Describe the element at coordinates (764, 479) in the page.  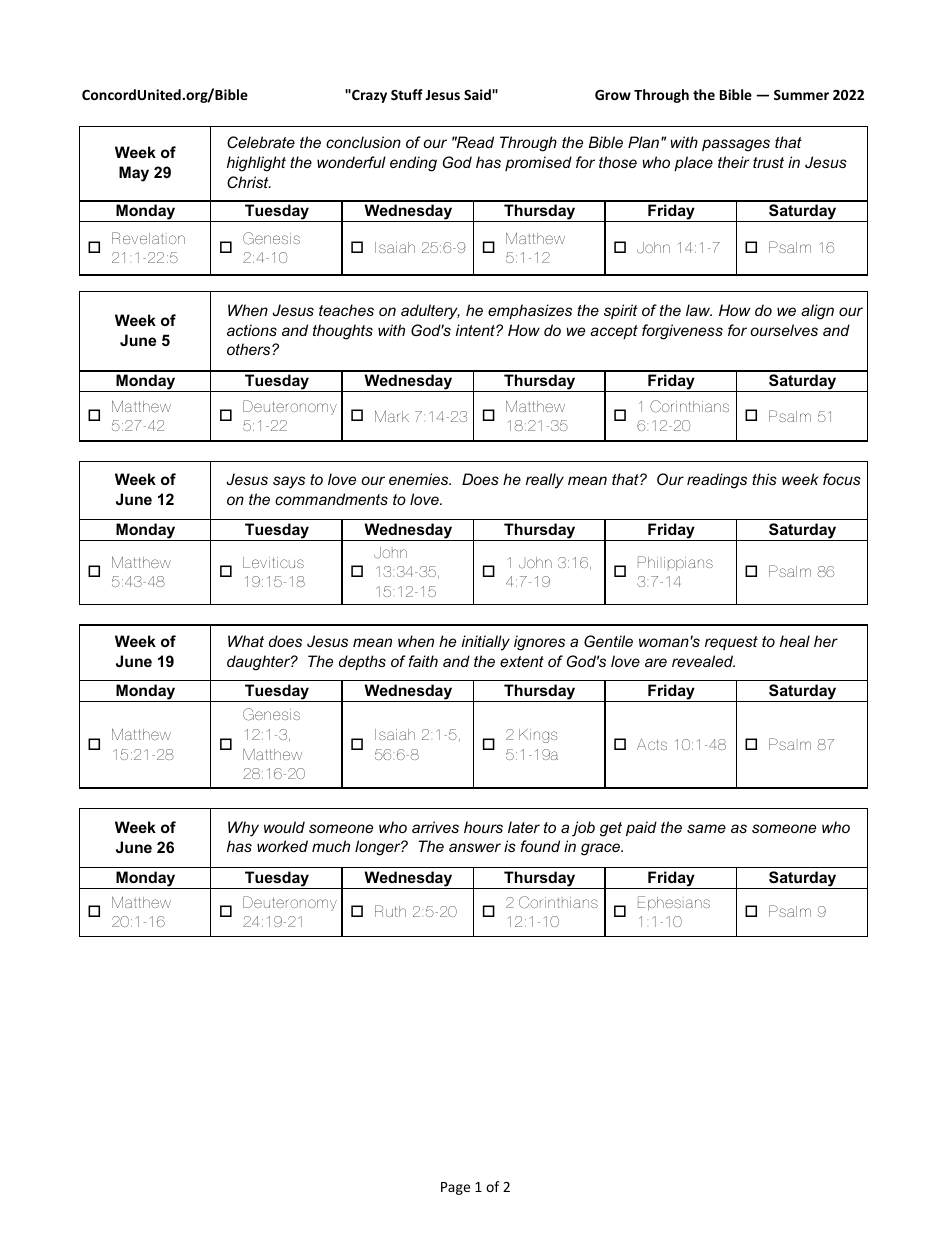
I see `this` at that location.
